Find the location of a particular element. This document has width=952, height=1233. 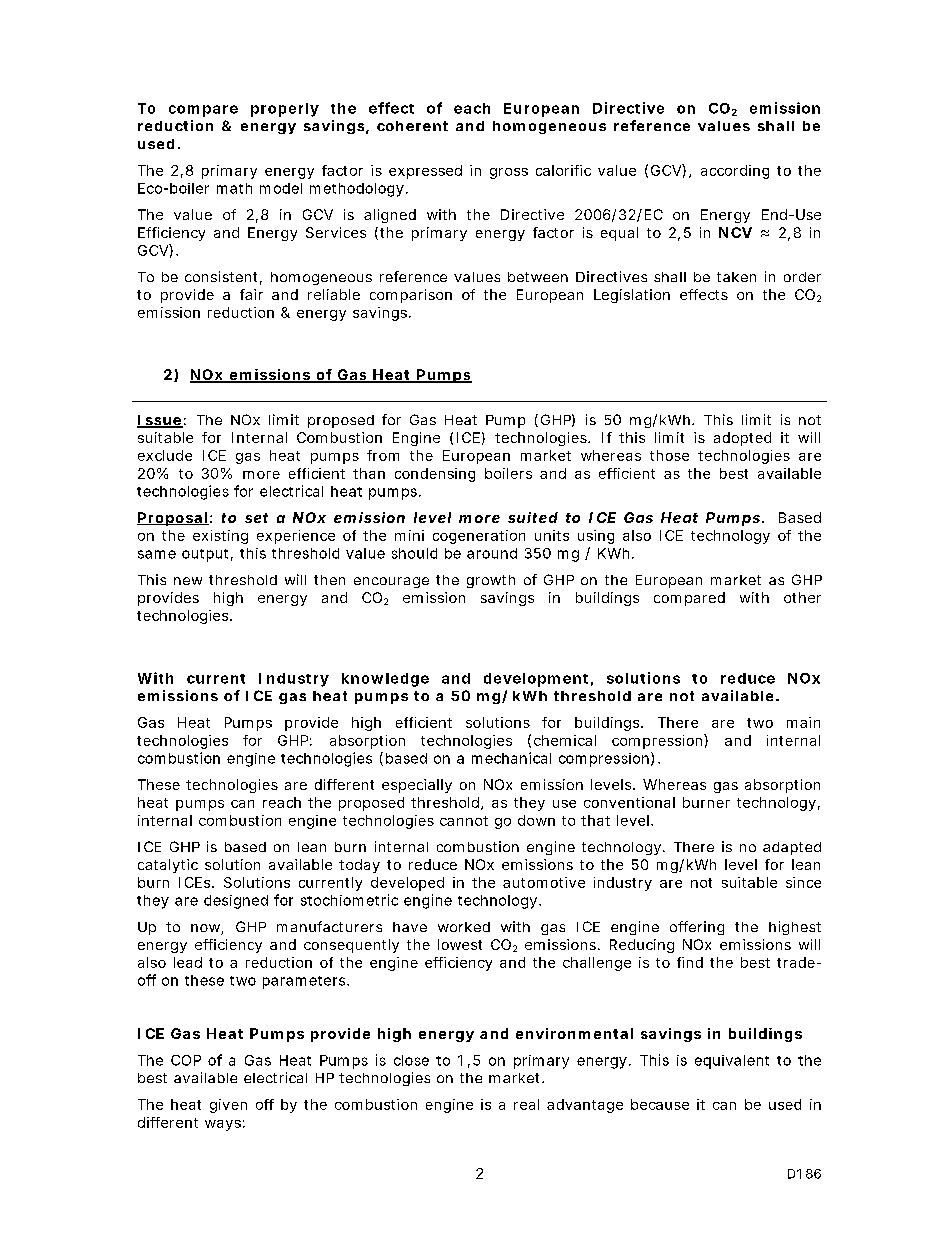

other is located at coordinates (802, 597).
